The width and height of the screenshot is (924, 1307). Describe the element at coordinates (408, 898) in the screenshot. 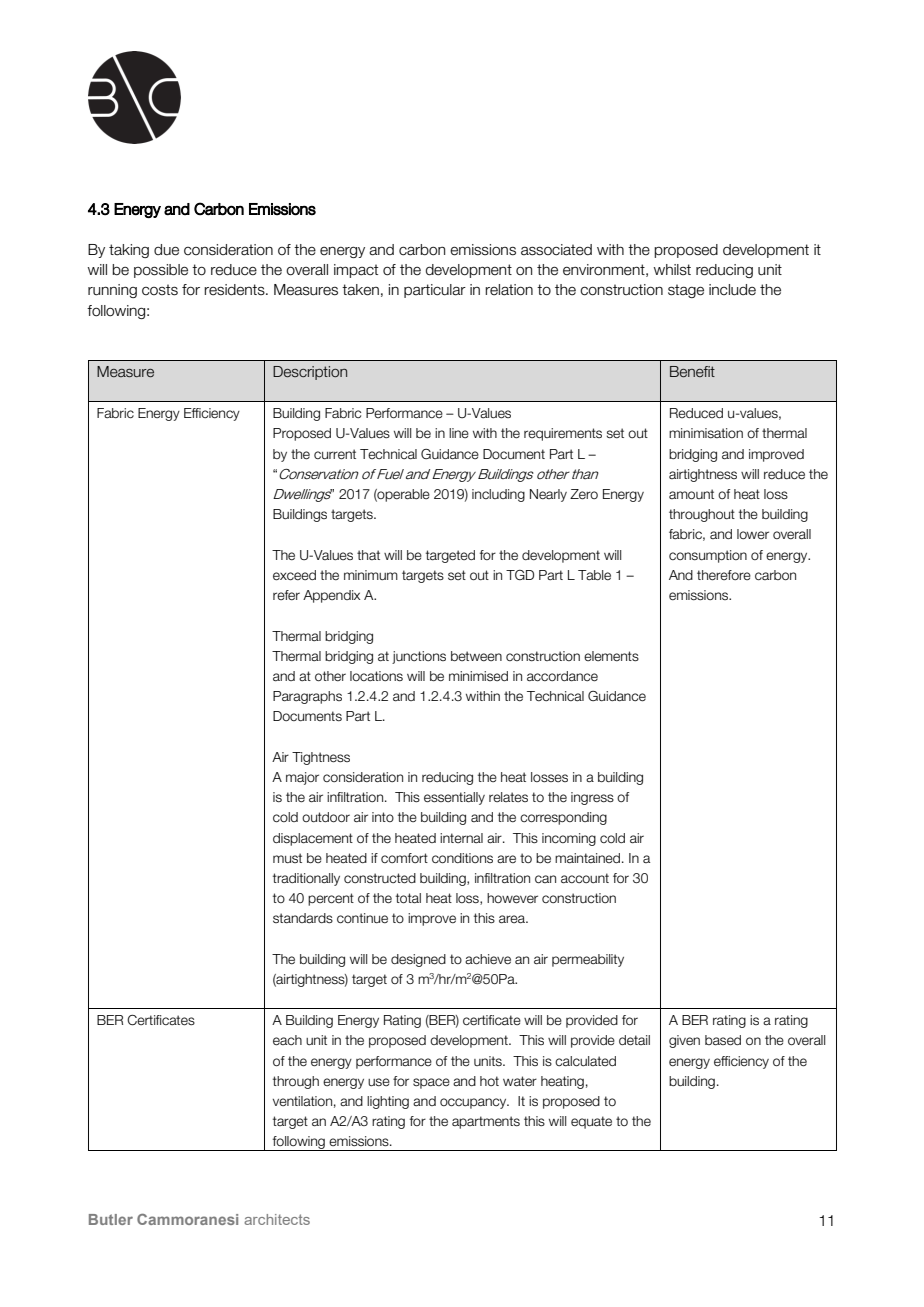

I see `total` at that location.
